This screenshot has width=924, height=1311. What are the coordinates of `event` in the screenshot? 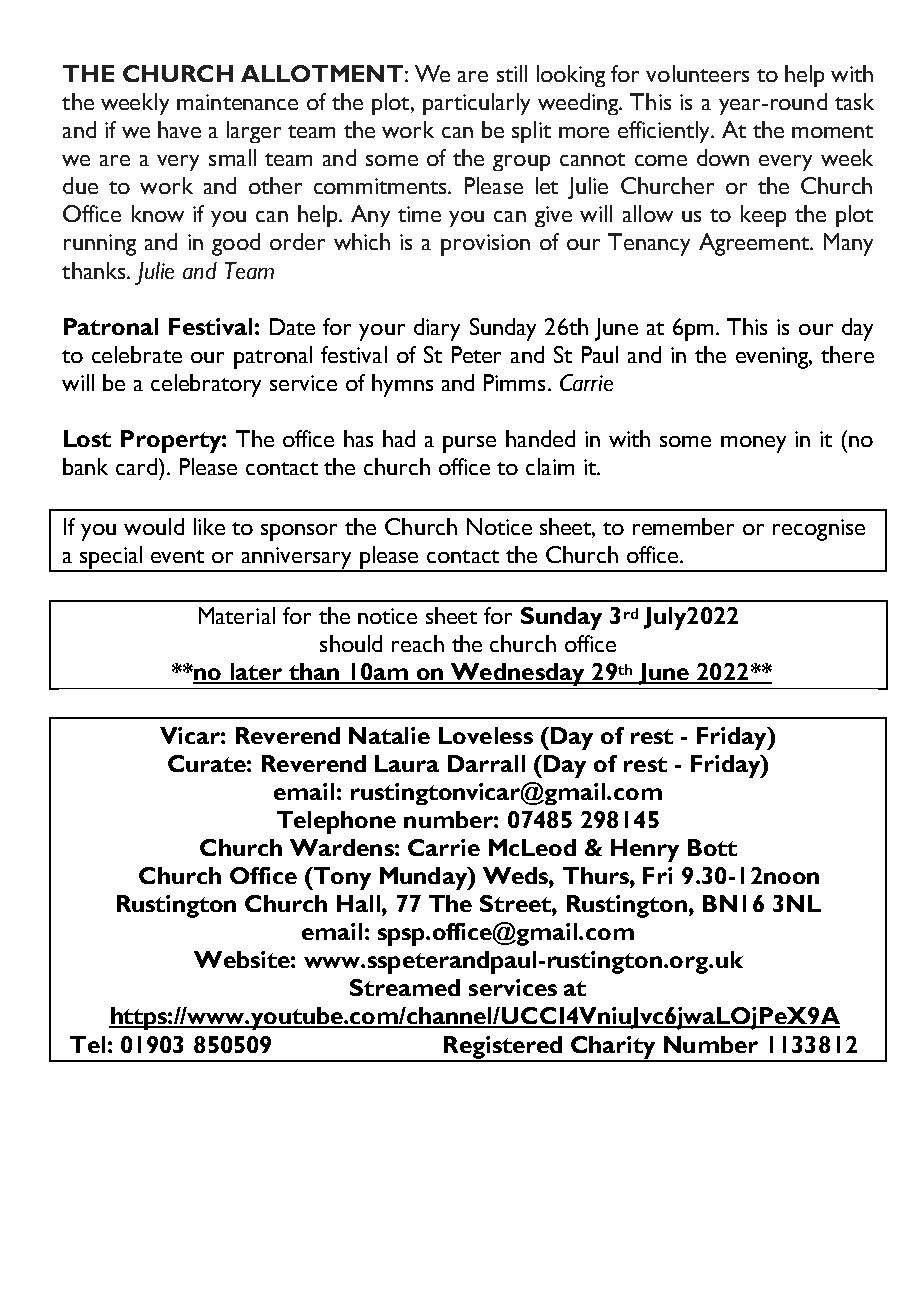 It's located at (177, 556).
